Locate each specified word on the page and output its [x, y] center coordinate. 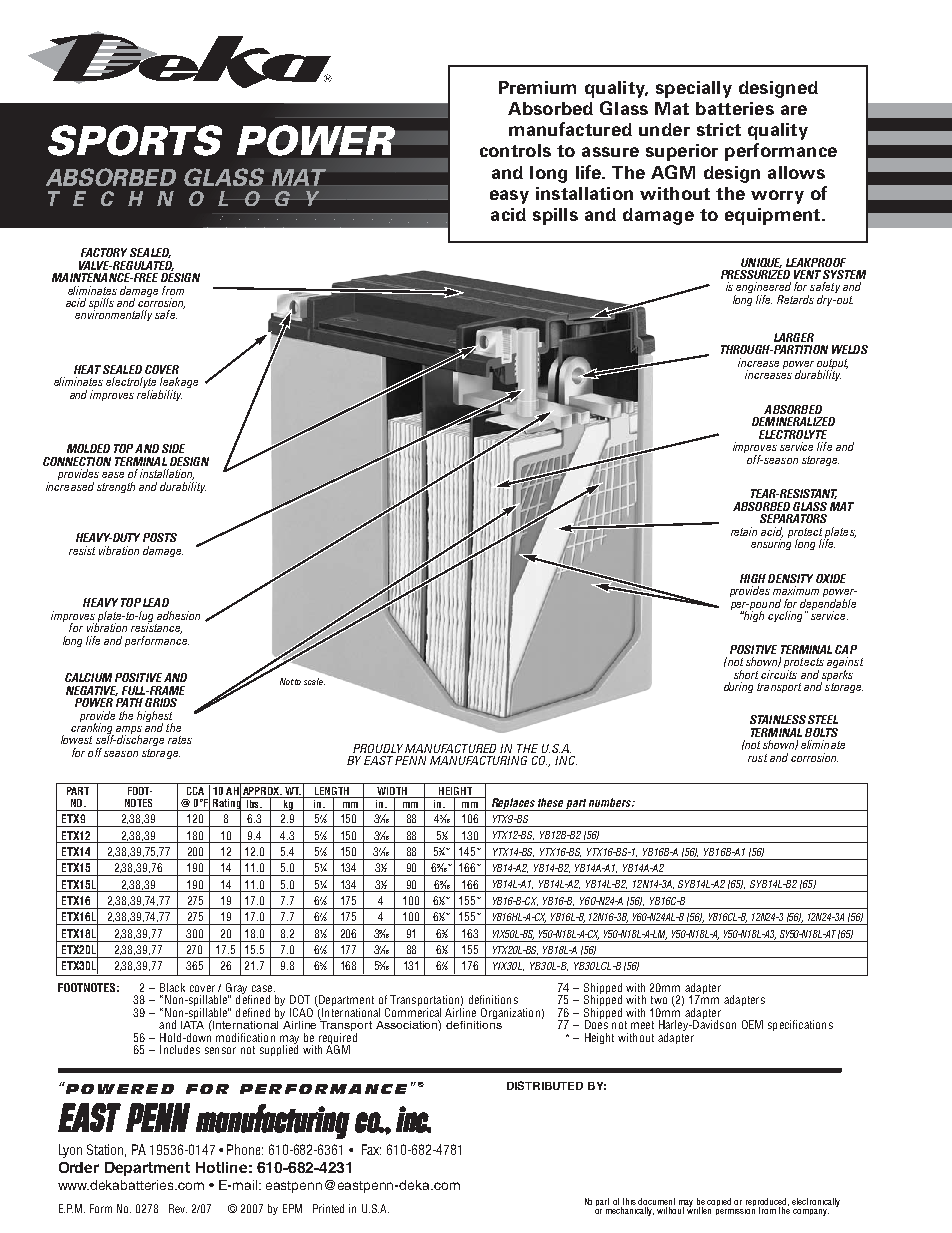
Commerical [413, 1011]
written [699, 1209]
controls [515, 150]
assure [610, 152]
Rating [226, 803]
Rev [178, 1208]
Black [172, 987]
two [659, 1000]
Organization [510, 1013]
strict [719, 129]
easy [509, 197]
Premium [537, 87]
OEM [752, 1024]
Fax [371, 1149]
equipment [774, 216]
